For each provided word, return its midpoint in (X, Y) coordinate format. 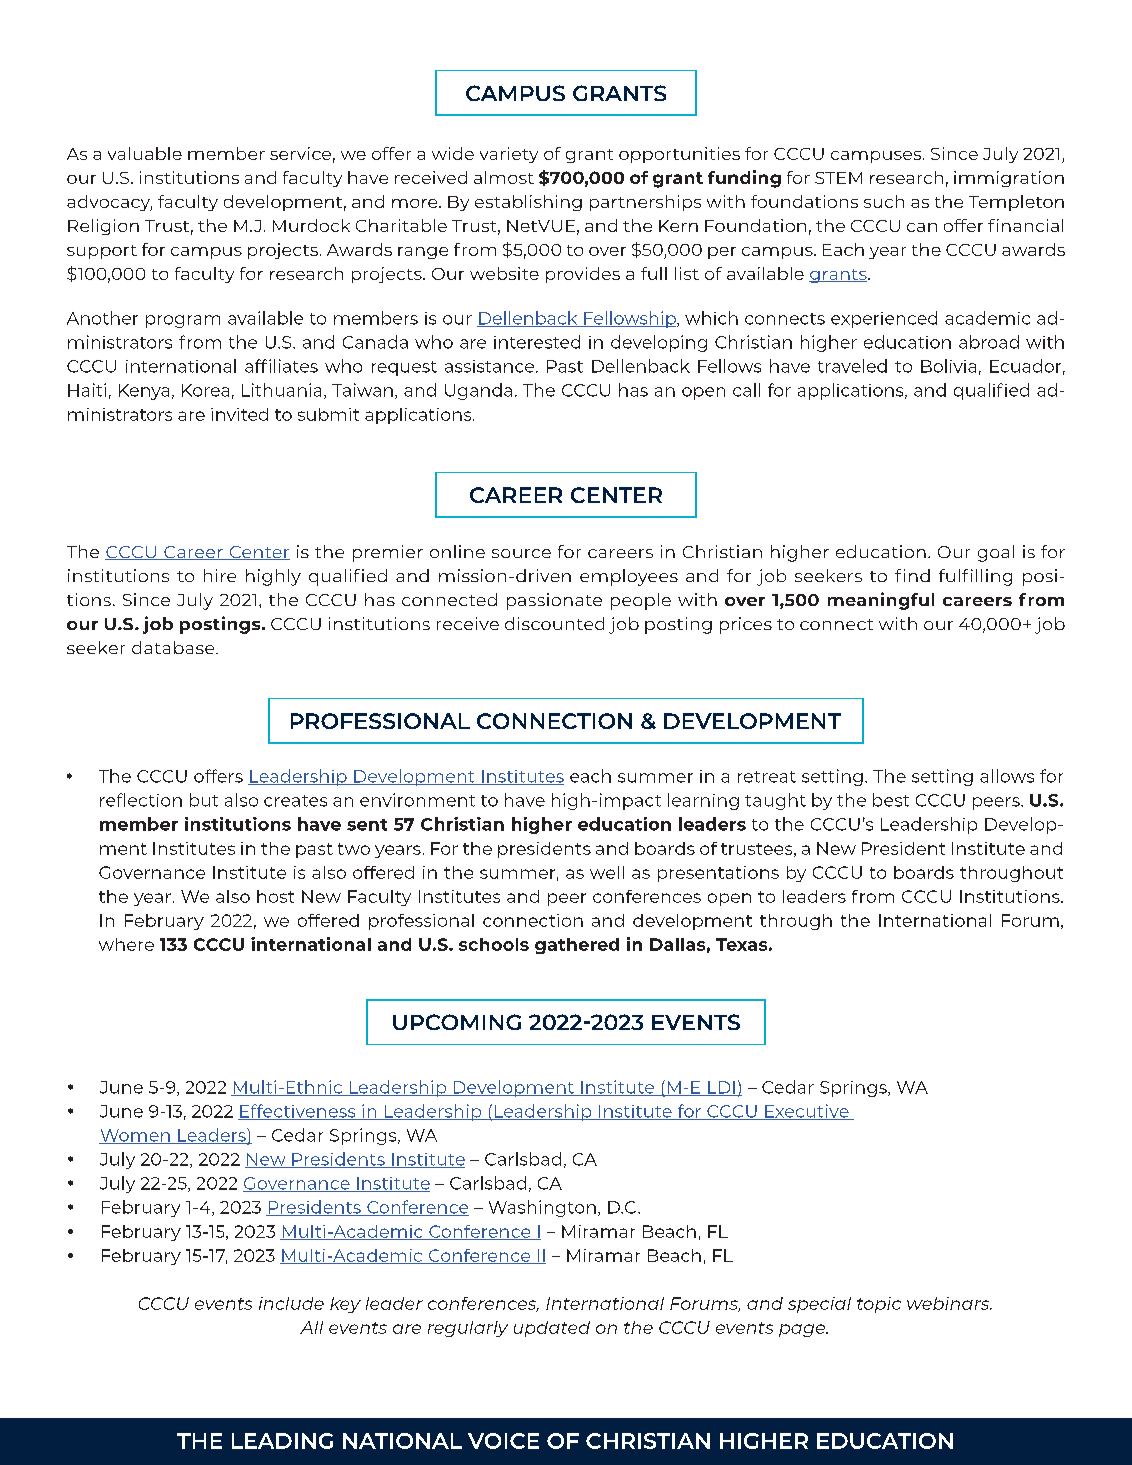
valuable (145, 153)
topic (879, 1305)
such (884, 201)
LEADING (282, 1441)
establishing (528, 203)
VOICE (503, 1441)
